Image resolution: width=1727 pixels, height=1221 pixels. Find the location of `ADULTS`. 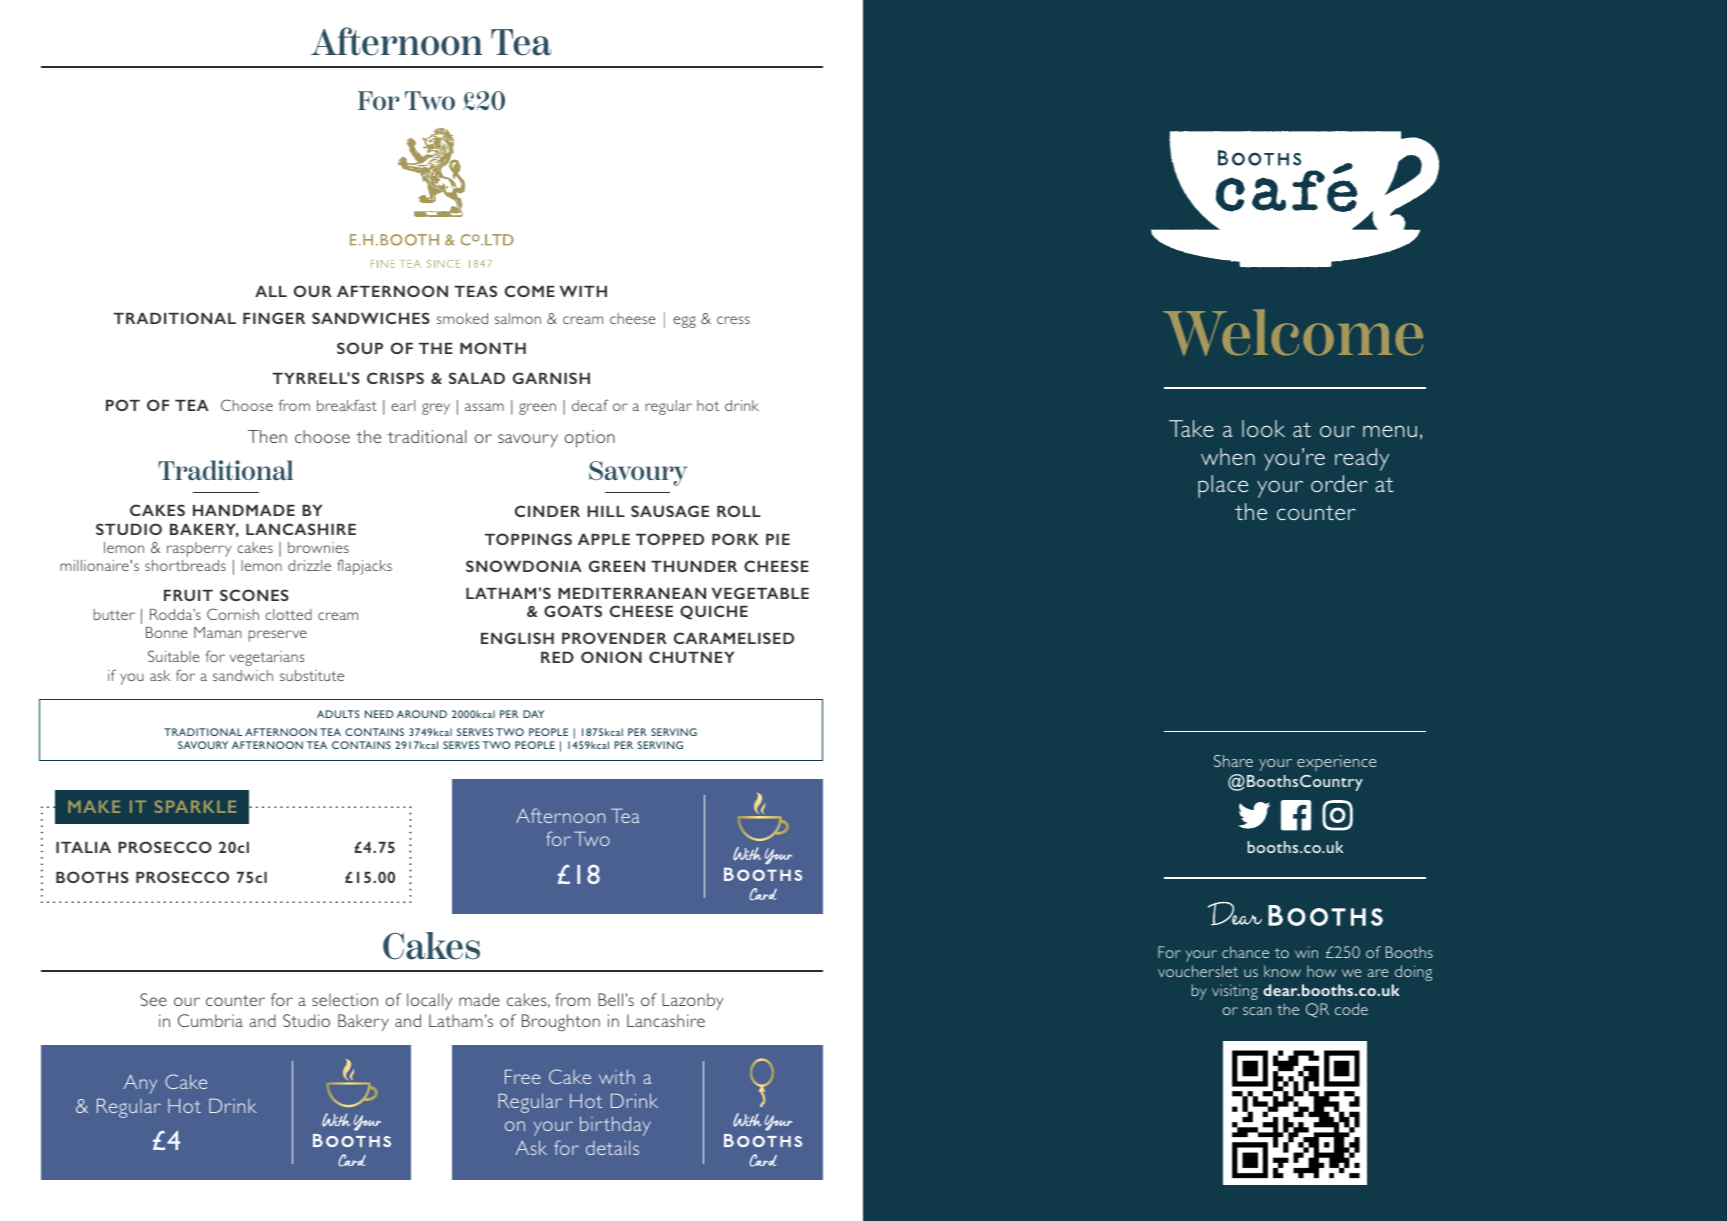

ADULTS is located at coordinates (338, 714).
